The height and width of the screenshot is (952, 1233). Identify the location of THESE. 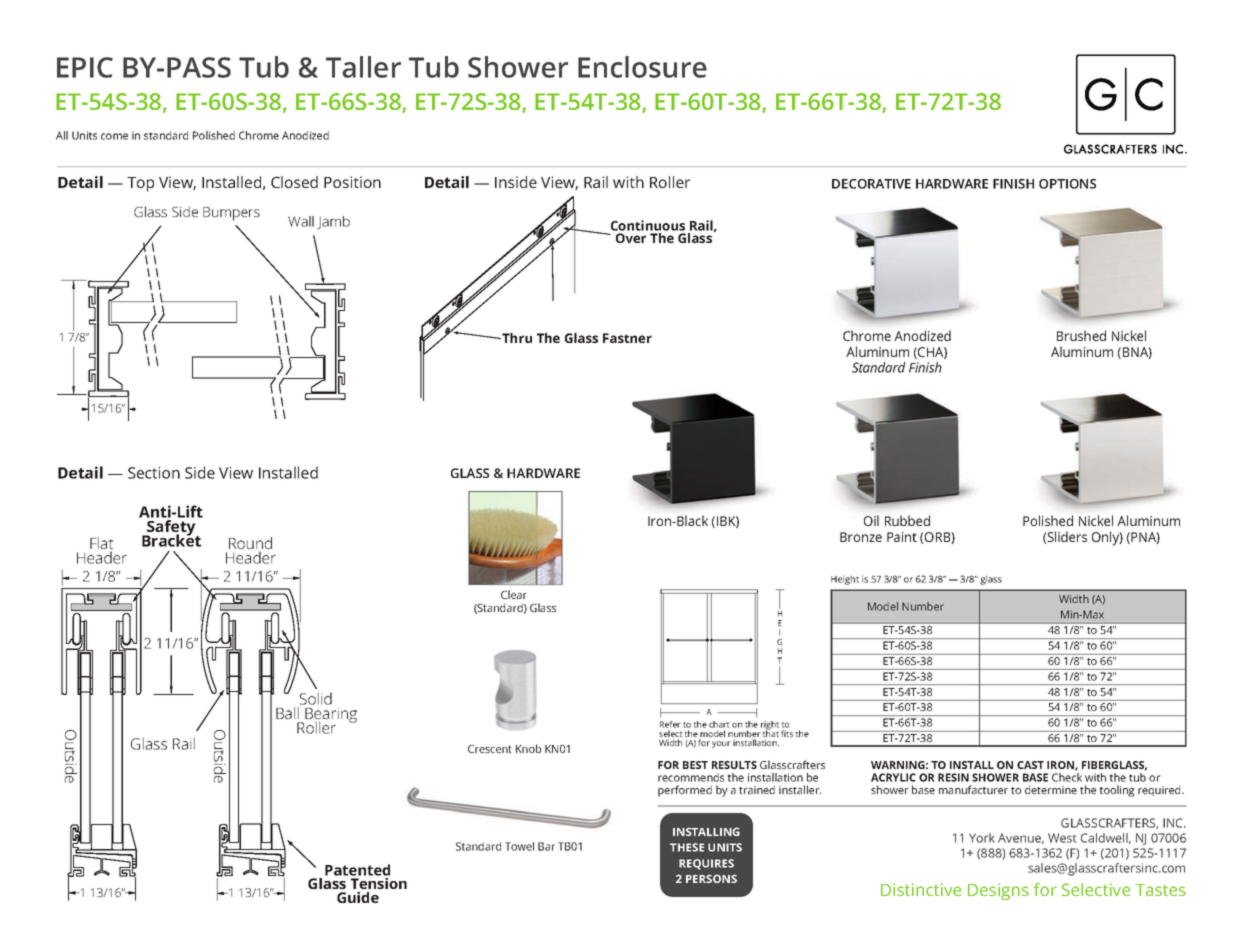
(687, 847).
